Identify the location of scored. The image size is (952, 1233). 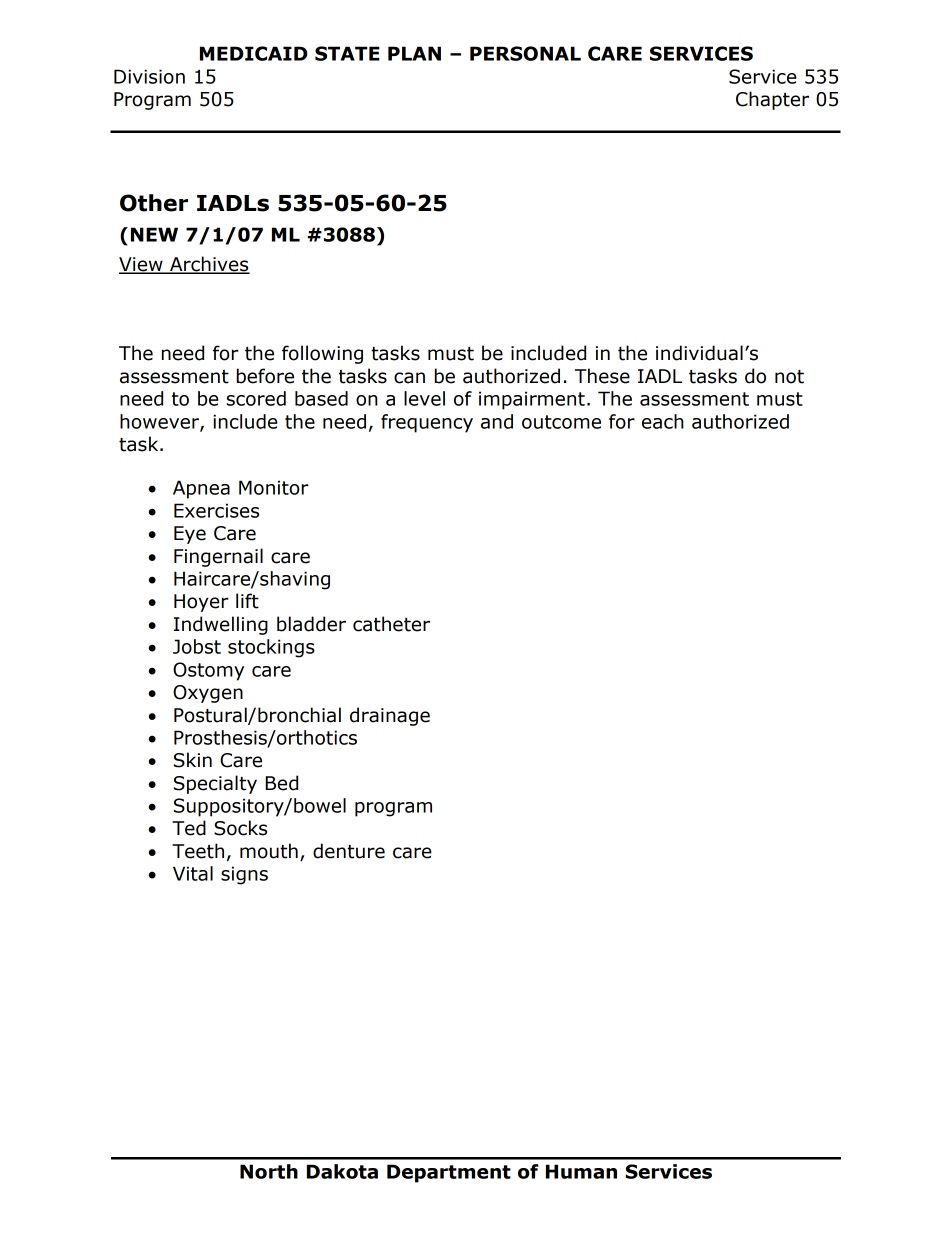
(256, 398).
